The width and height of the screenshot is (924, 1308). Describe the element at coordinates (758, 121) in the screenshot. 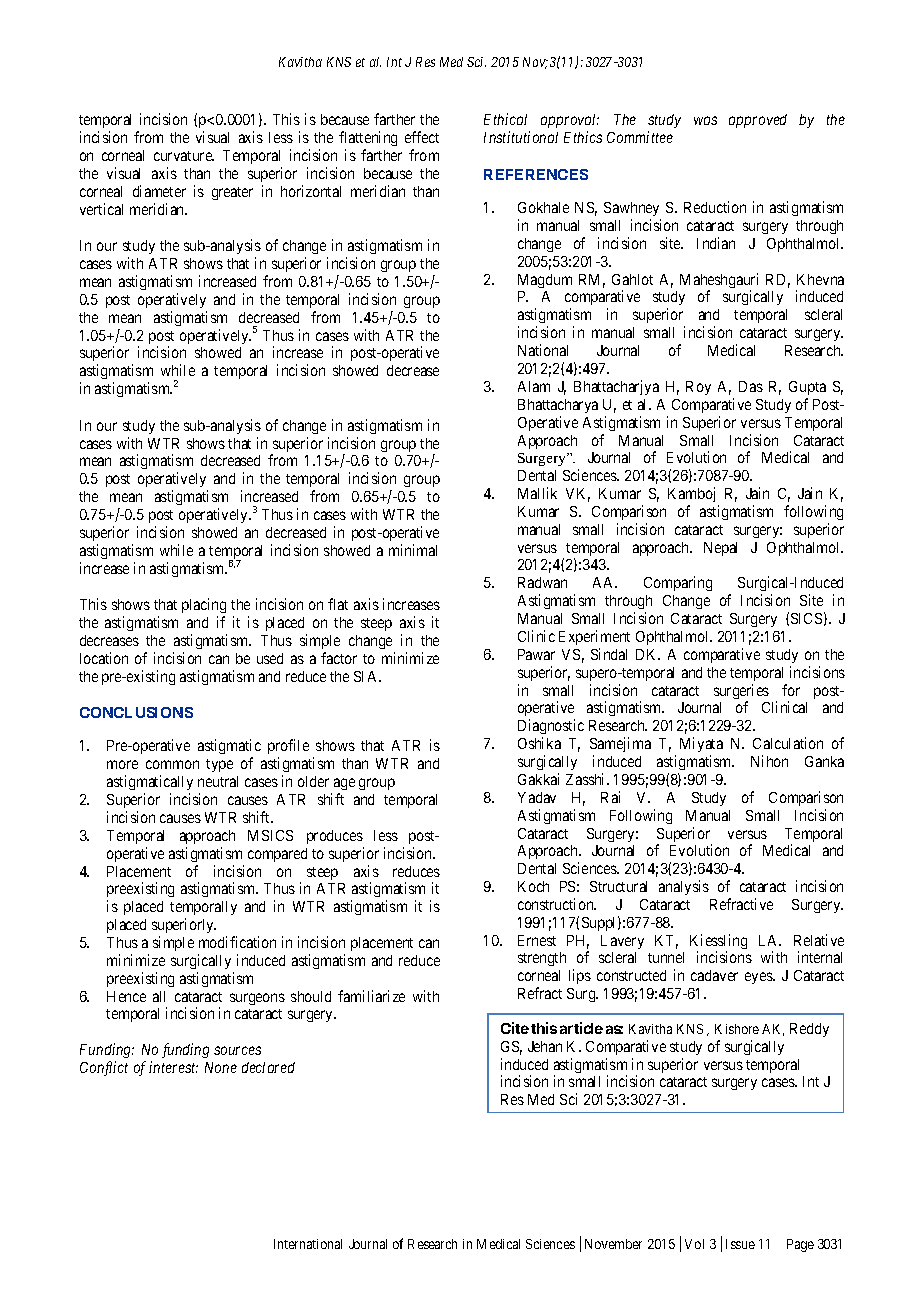

I see `approved` at that location.
